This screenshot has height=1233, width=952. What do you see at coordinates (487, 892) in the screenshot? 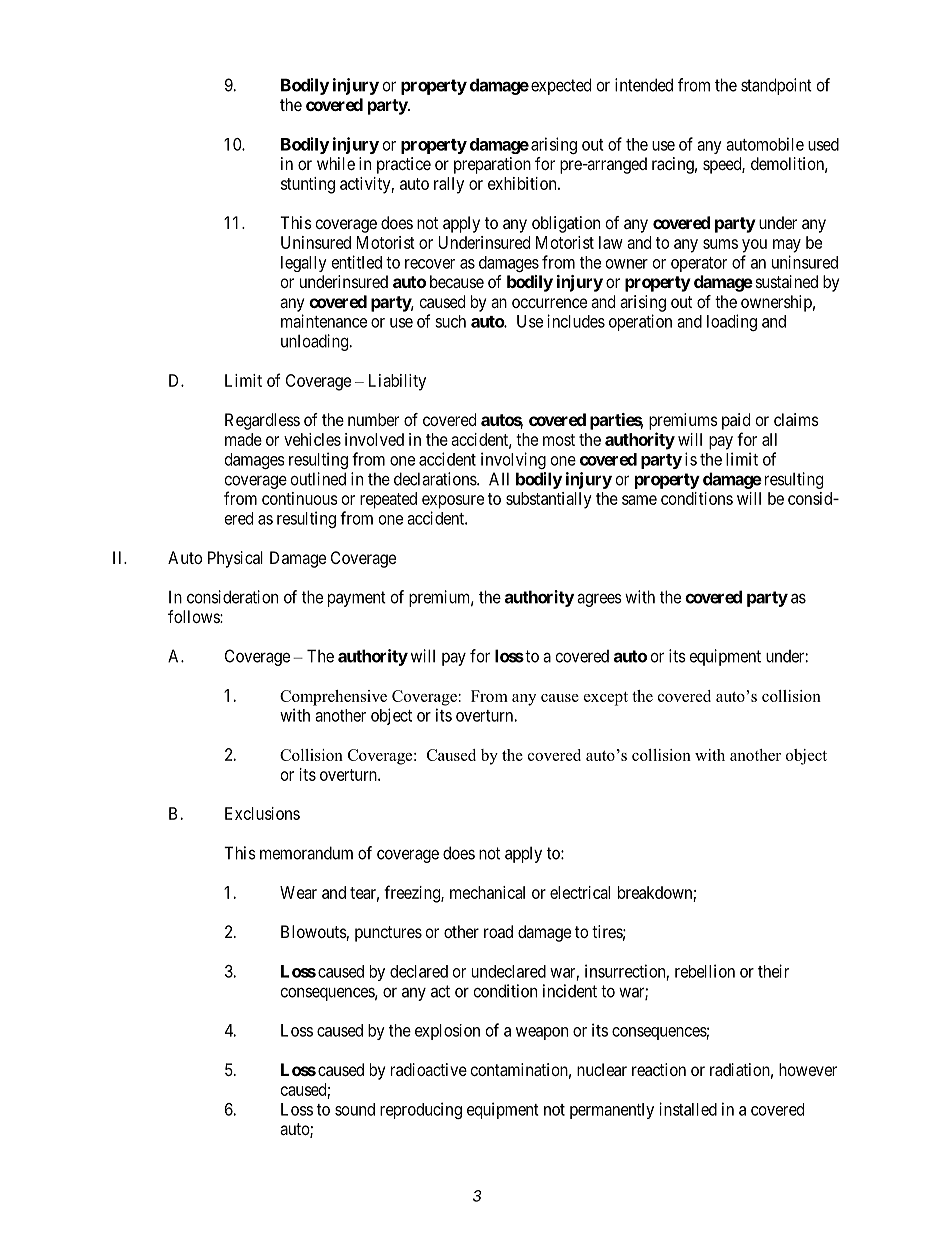
I see `mechanical` at bounding box center [487, 892].
